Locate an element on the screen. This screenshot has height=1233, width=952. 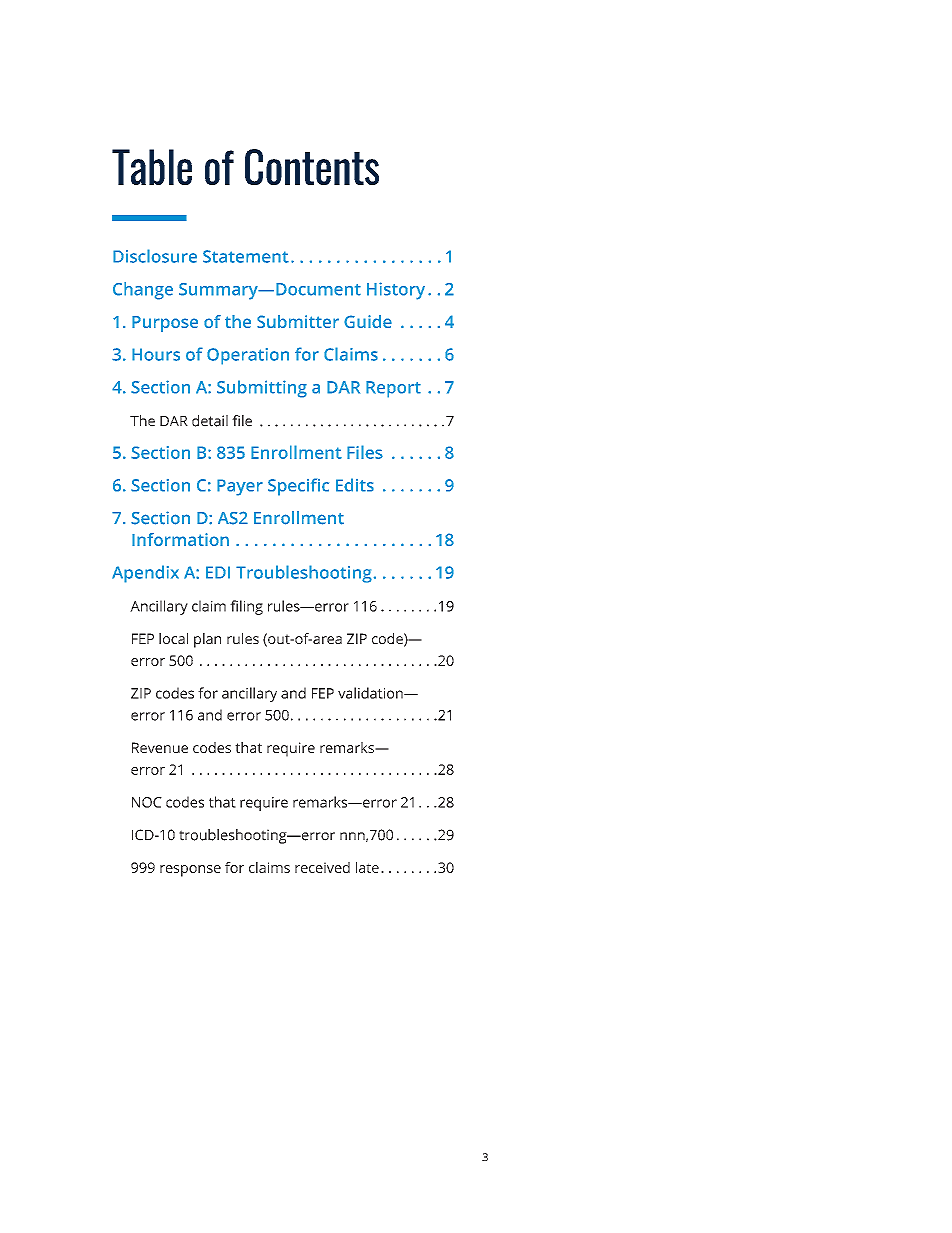
received is located at coordinates (322, 867).
